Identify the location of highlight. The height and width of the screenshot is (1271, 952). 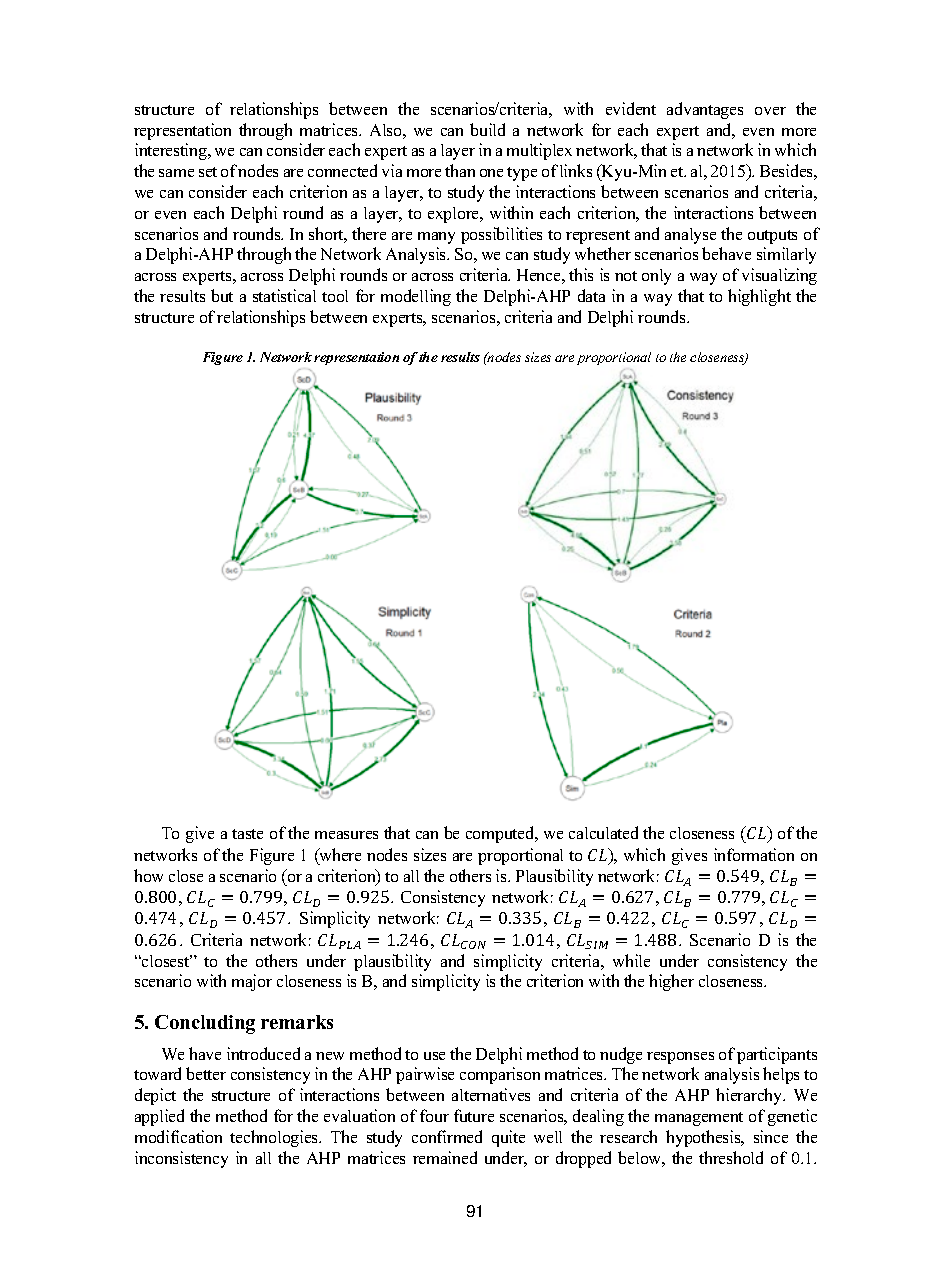
(759, 297).
